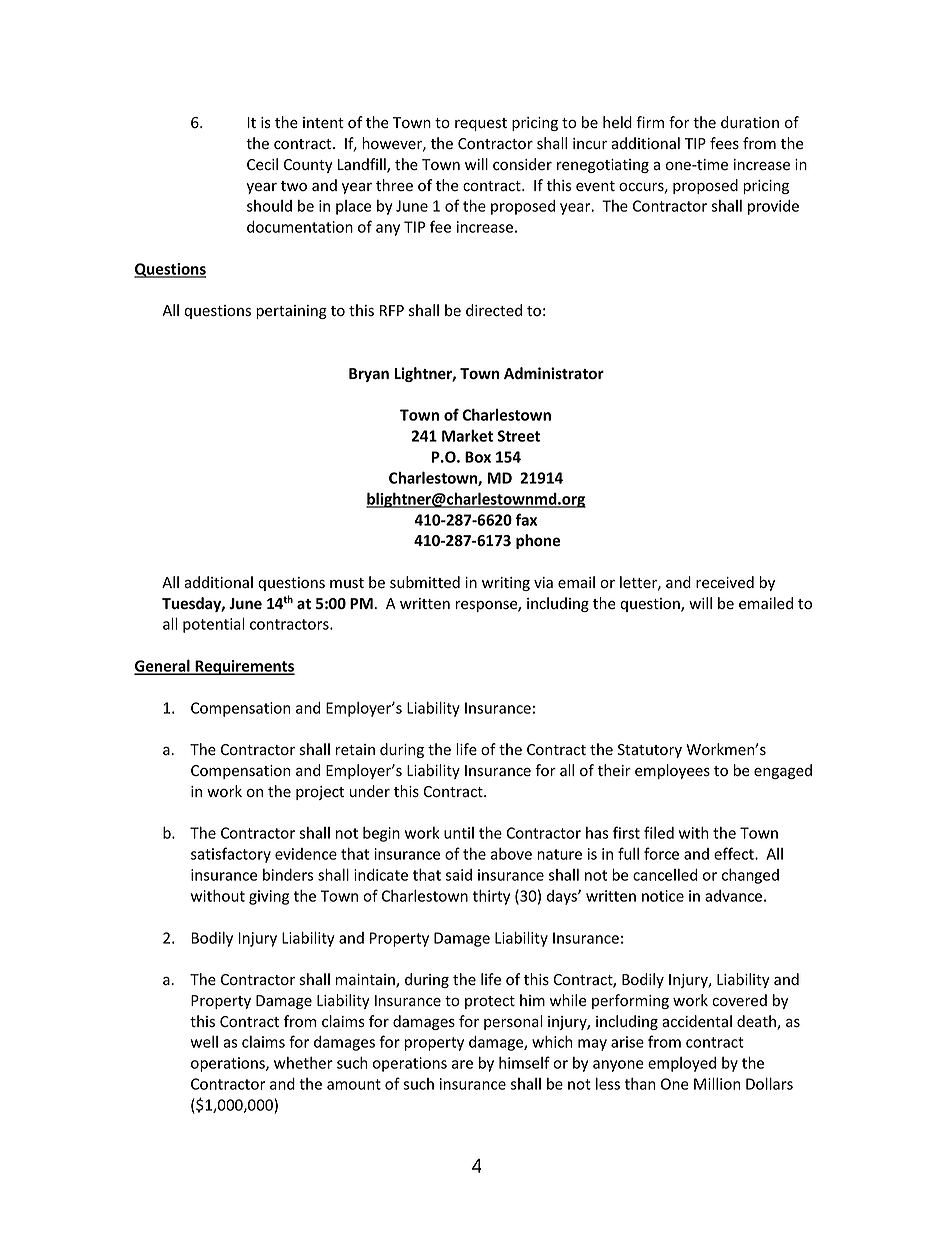  I want to click on potential, so click(214, 625).
